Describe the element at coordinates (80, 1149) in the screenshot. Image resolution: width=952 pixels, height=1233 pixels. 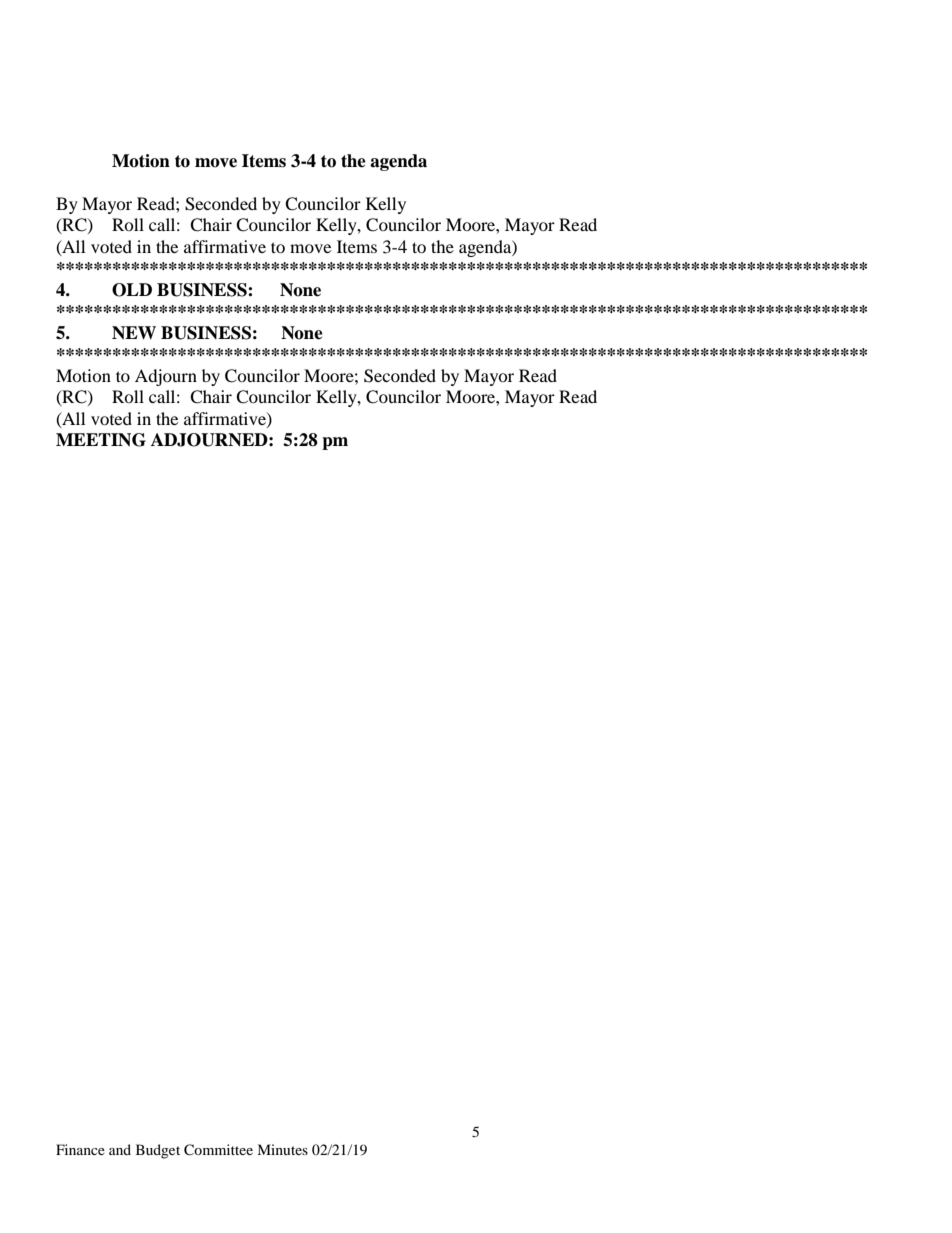
I see `Finance` at that location.
